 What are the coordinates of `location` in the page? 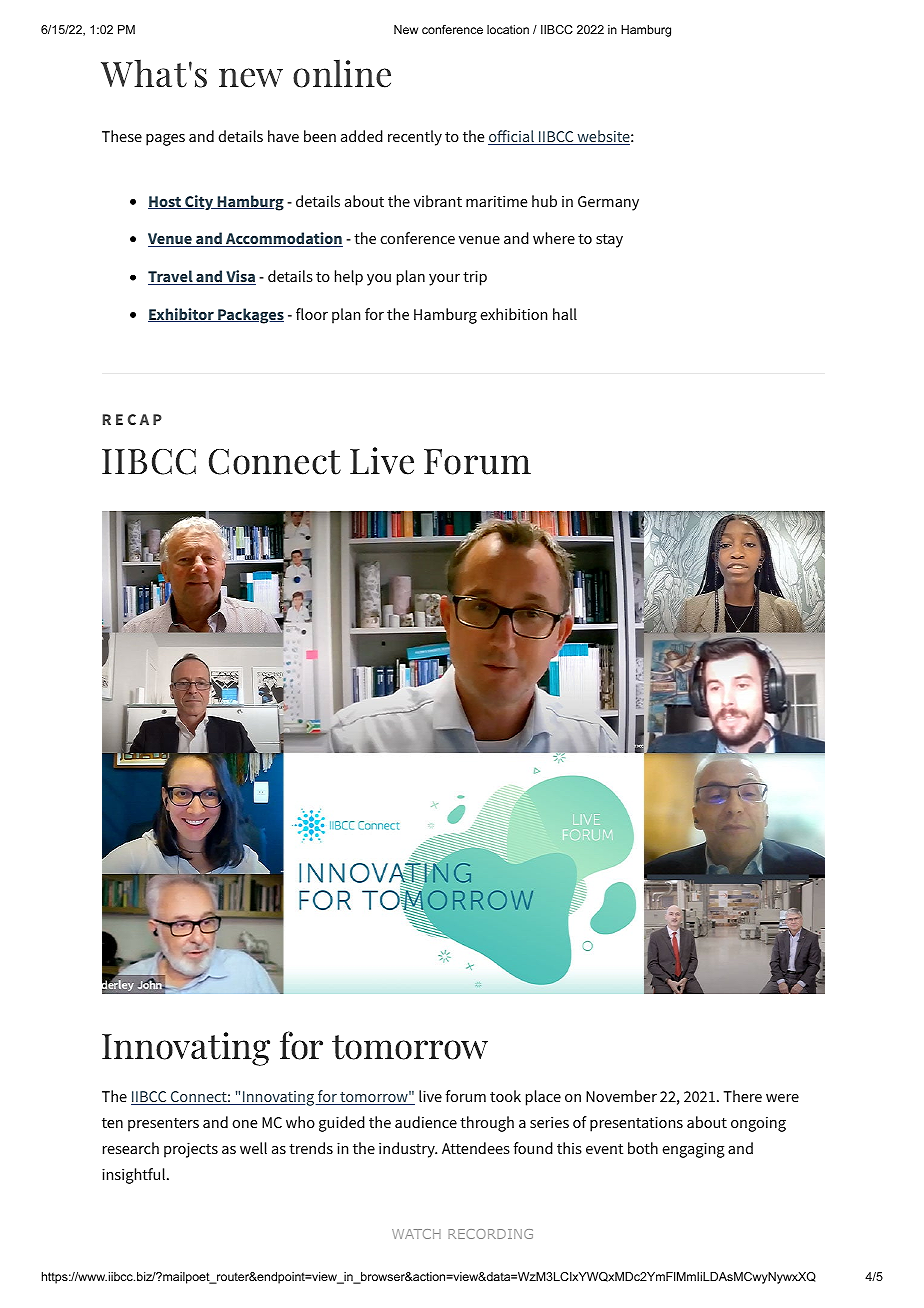 It's located at (508, 29).
